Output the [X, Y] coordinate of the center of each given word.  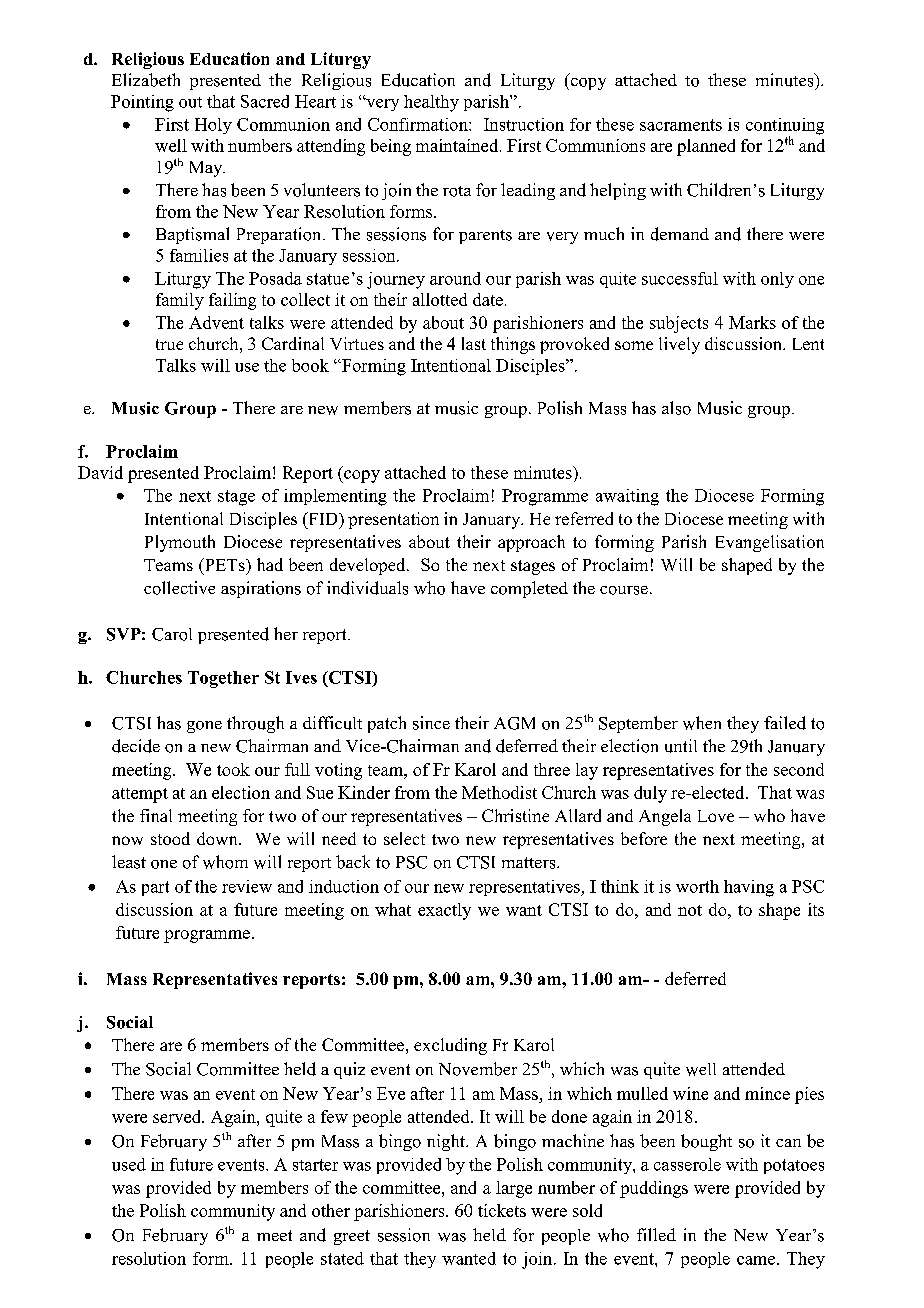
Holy [213, 126]
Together [223, 679]
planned [706, 147]
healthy [431, 103]
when [702, 723]
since [431, 723]
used [129, 1164]
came [757, 1260]
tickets [502, 1210]
